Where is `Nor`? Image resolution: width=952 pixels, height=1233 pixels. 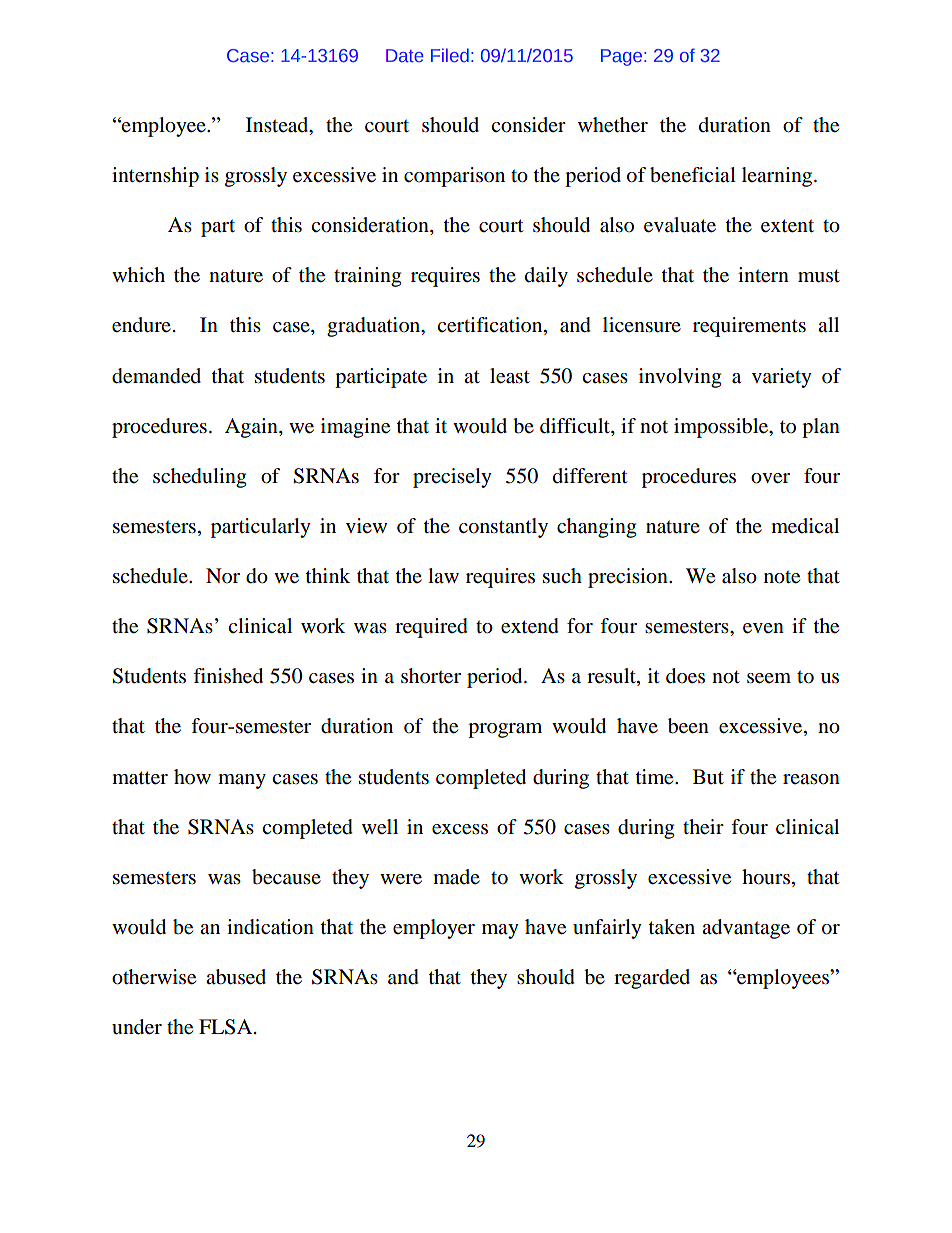 Nor is located at coordinates (223, 576).
